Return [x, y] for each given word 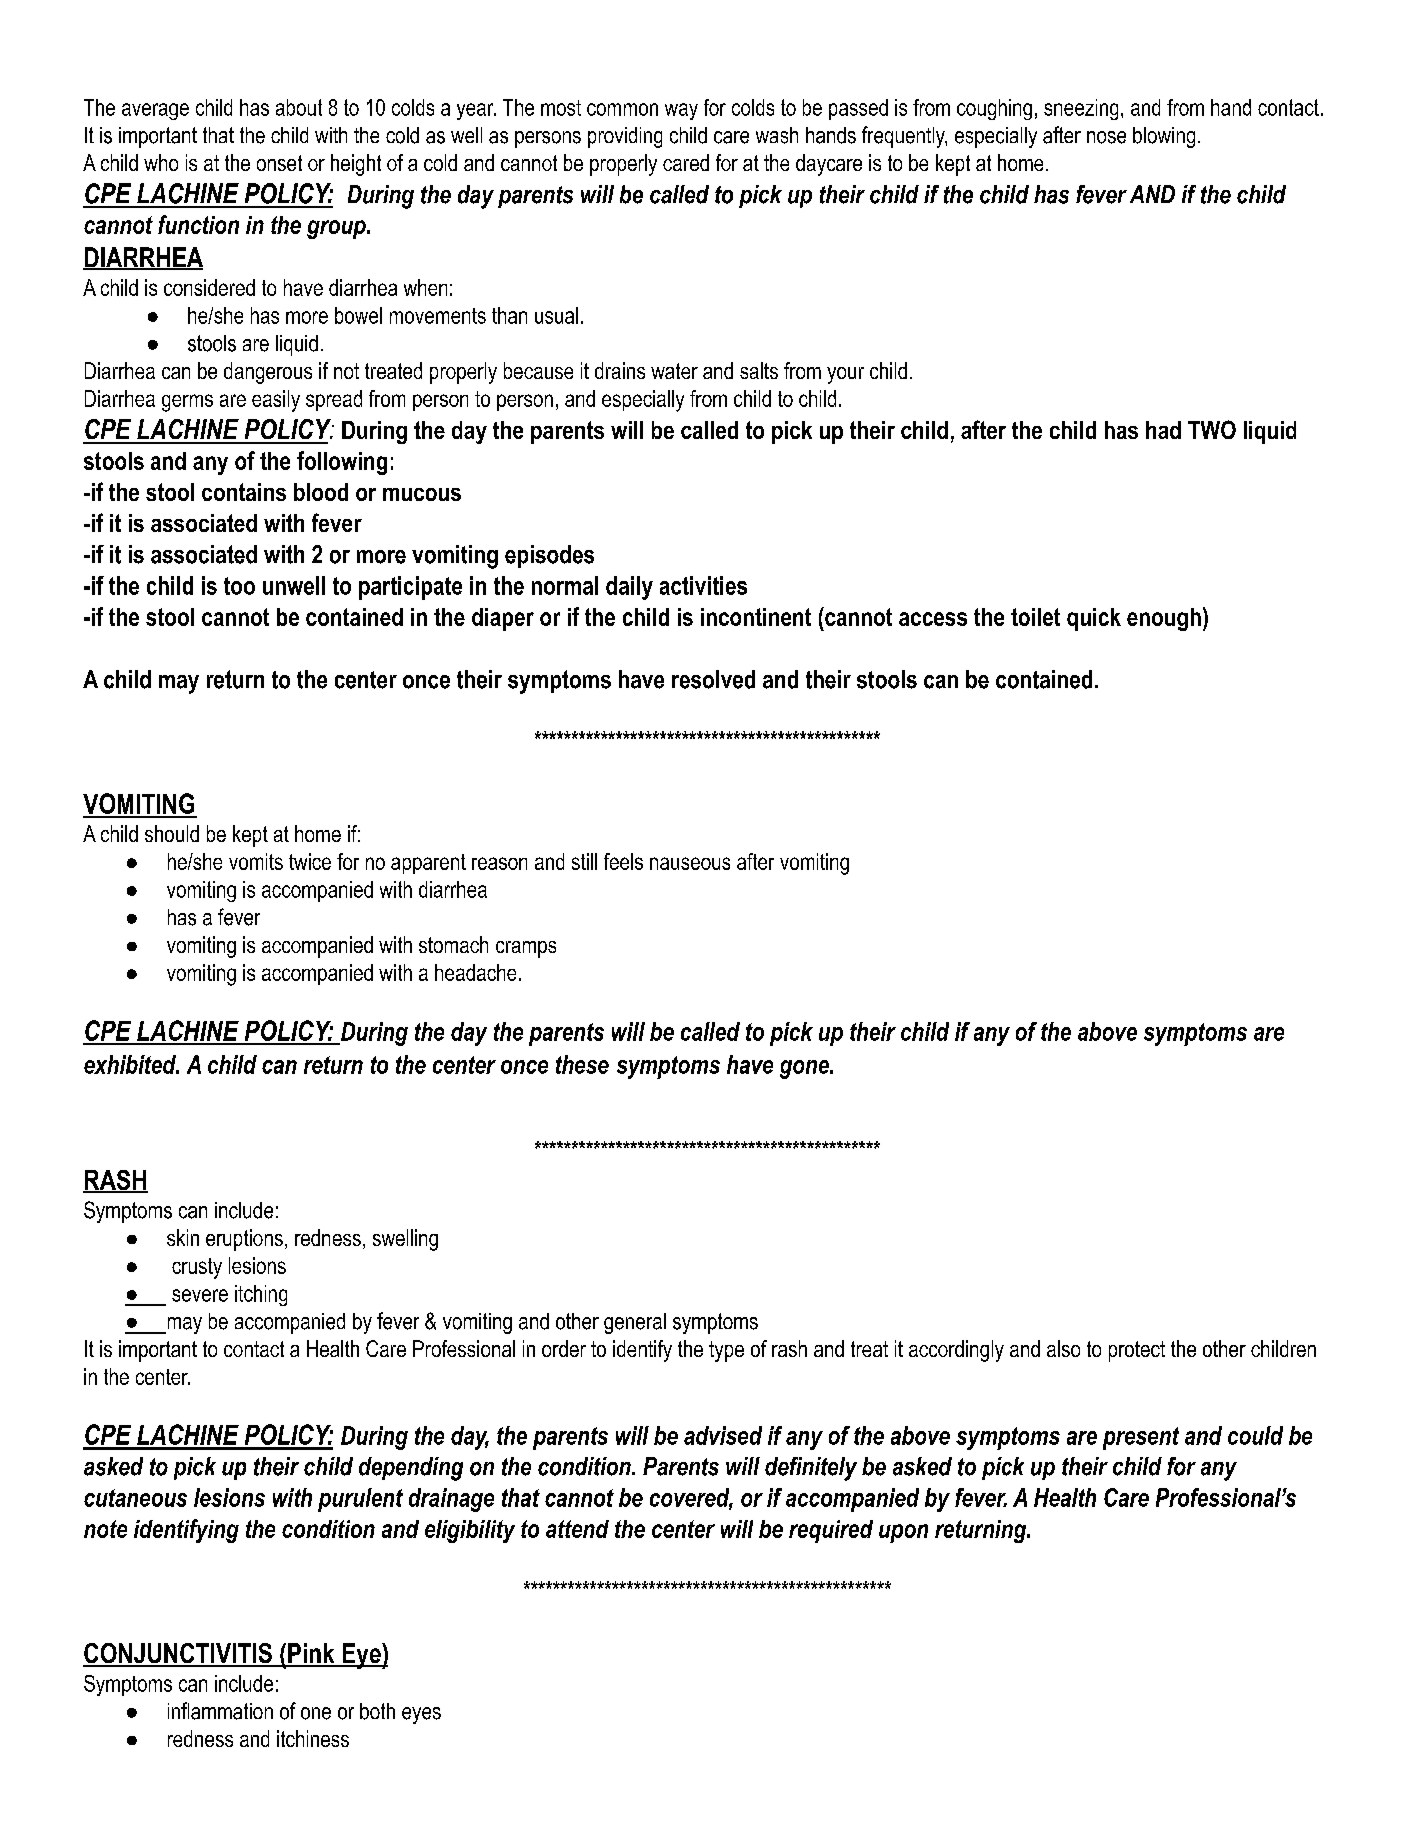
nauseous [690, 863]
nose [1106, 137]
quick [1094, 619]
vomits [256, 861]
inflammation [220, 1711]
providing [625, 137]
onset [279, 163]
